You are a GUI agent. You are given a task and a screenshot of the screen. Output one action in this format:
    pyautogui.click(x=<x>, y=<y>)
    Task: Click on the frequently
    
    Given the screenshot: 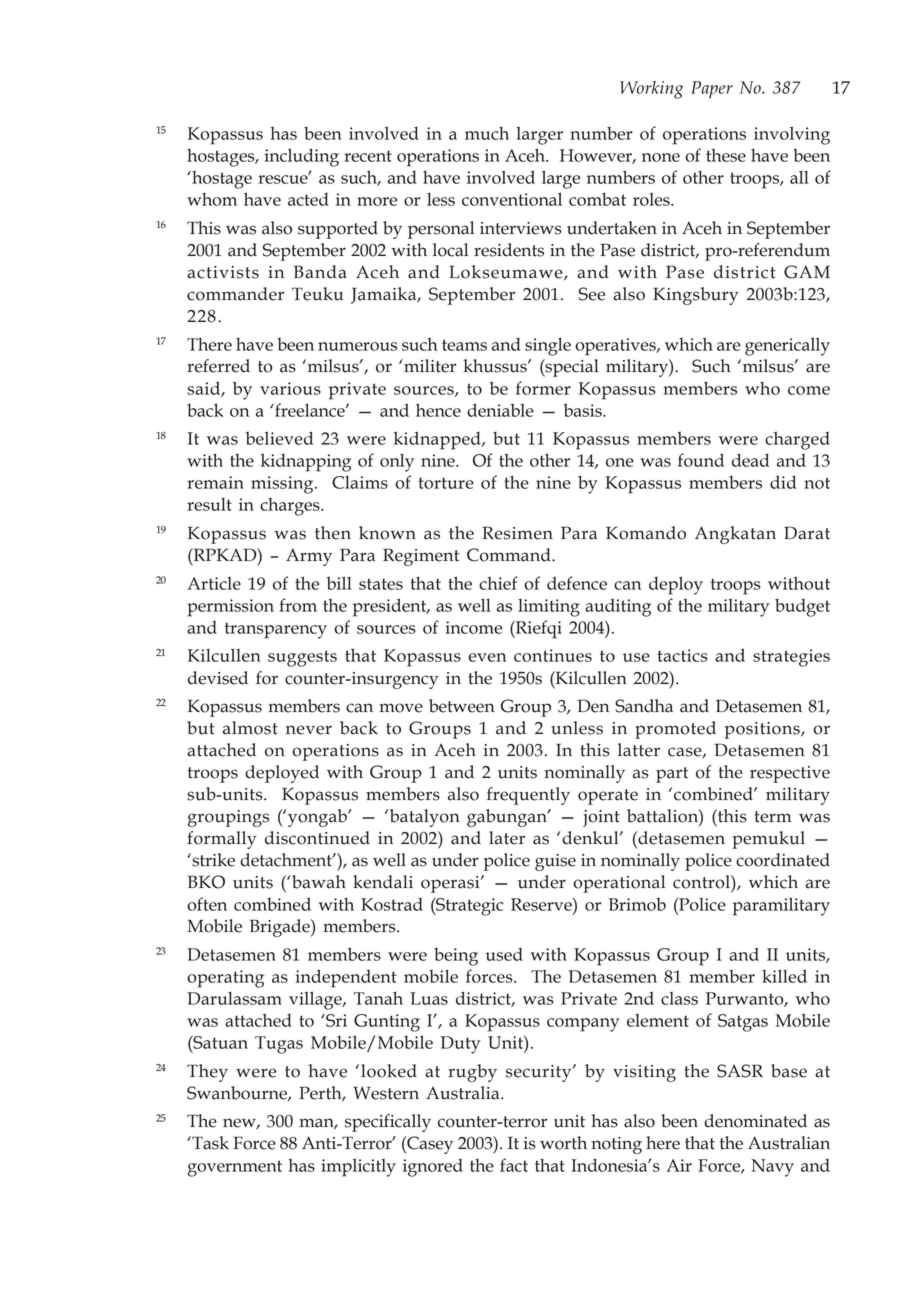 What is the action you would take?
    pyautogui.click(x=528, y=796)
